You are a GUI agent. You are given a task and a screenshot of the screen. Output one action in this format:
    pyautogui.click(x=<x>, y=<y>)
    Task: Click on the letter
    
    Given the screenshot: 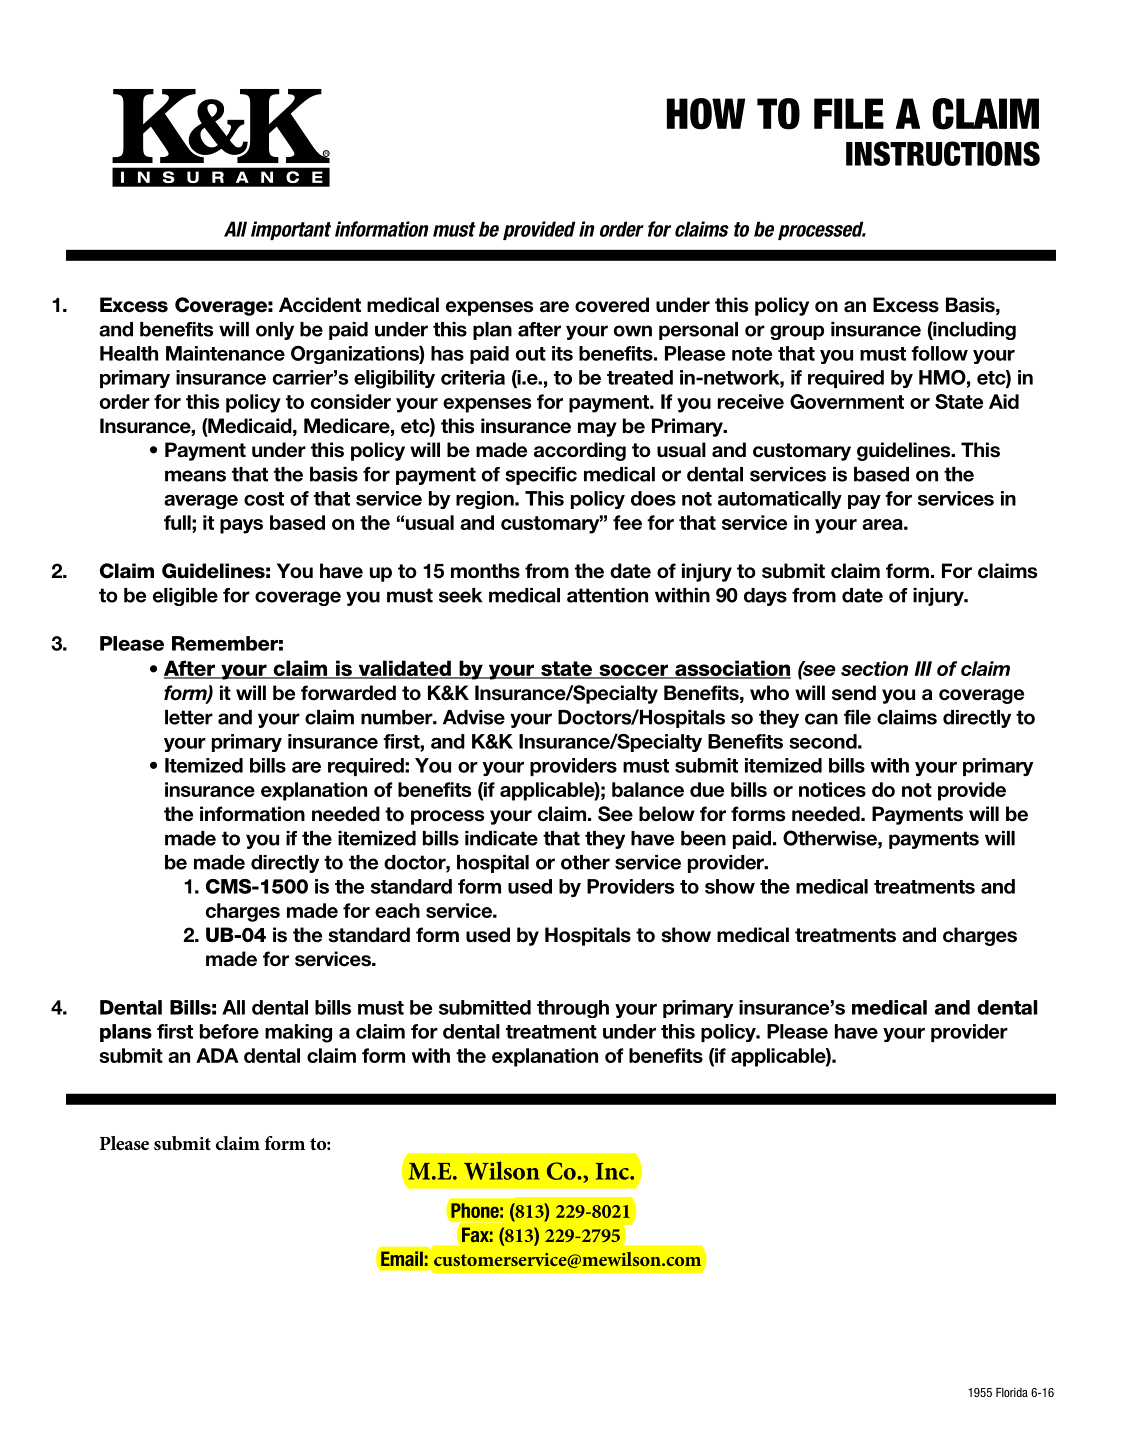 What is the action you would take?
    pyautogui.click(x=189, y=717)
